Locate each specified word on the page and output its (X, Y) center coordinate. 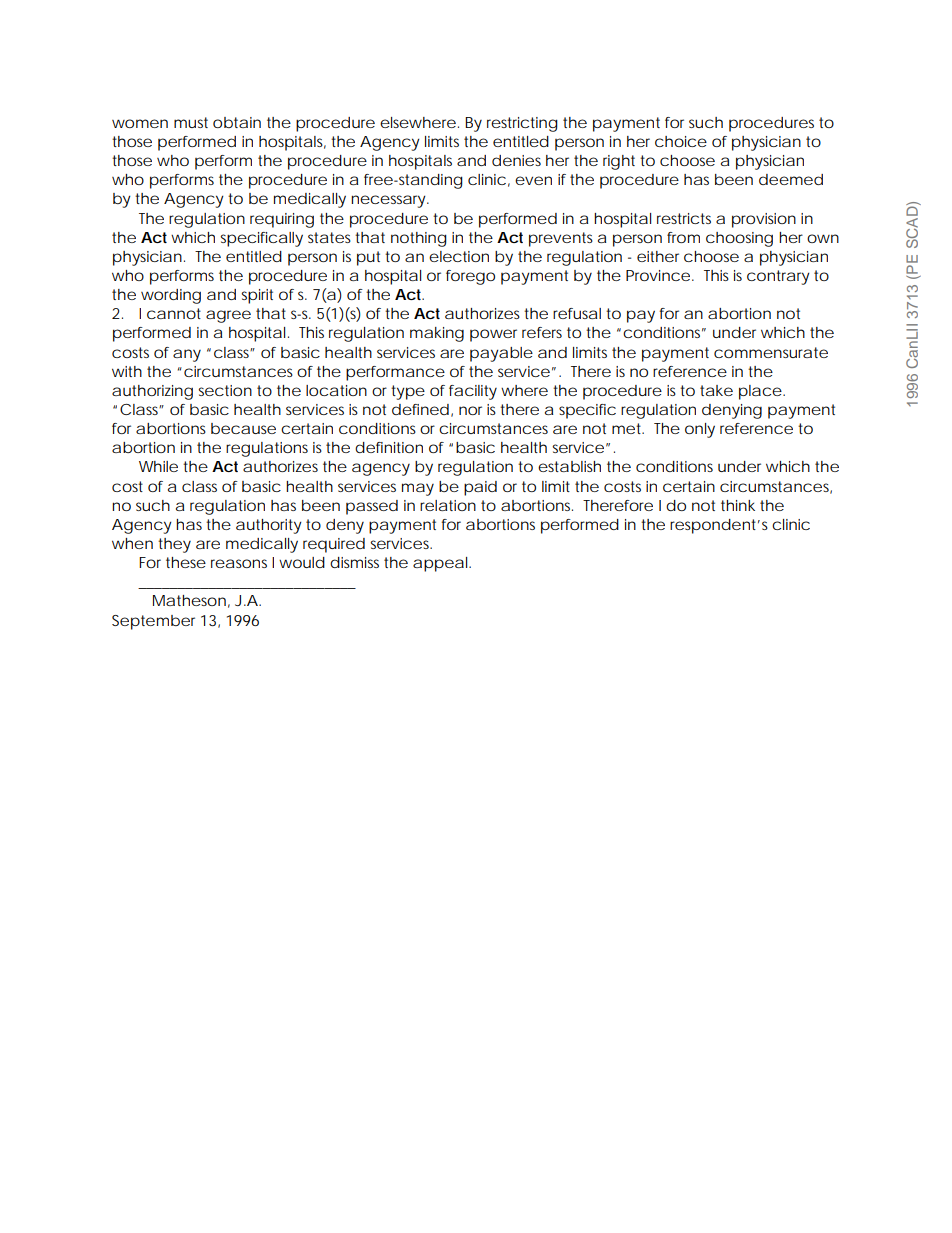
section (225, 390)
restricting (522, 124)
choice (681, 141)
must (191, 122)
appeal (441, 564)
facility (473, 392)
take (716, 390)
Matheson (189, 600)
